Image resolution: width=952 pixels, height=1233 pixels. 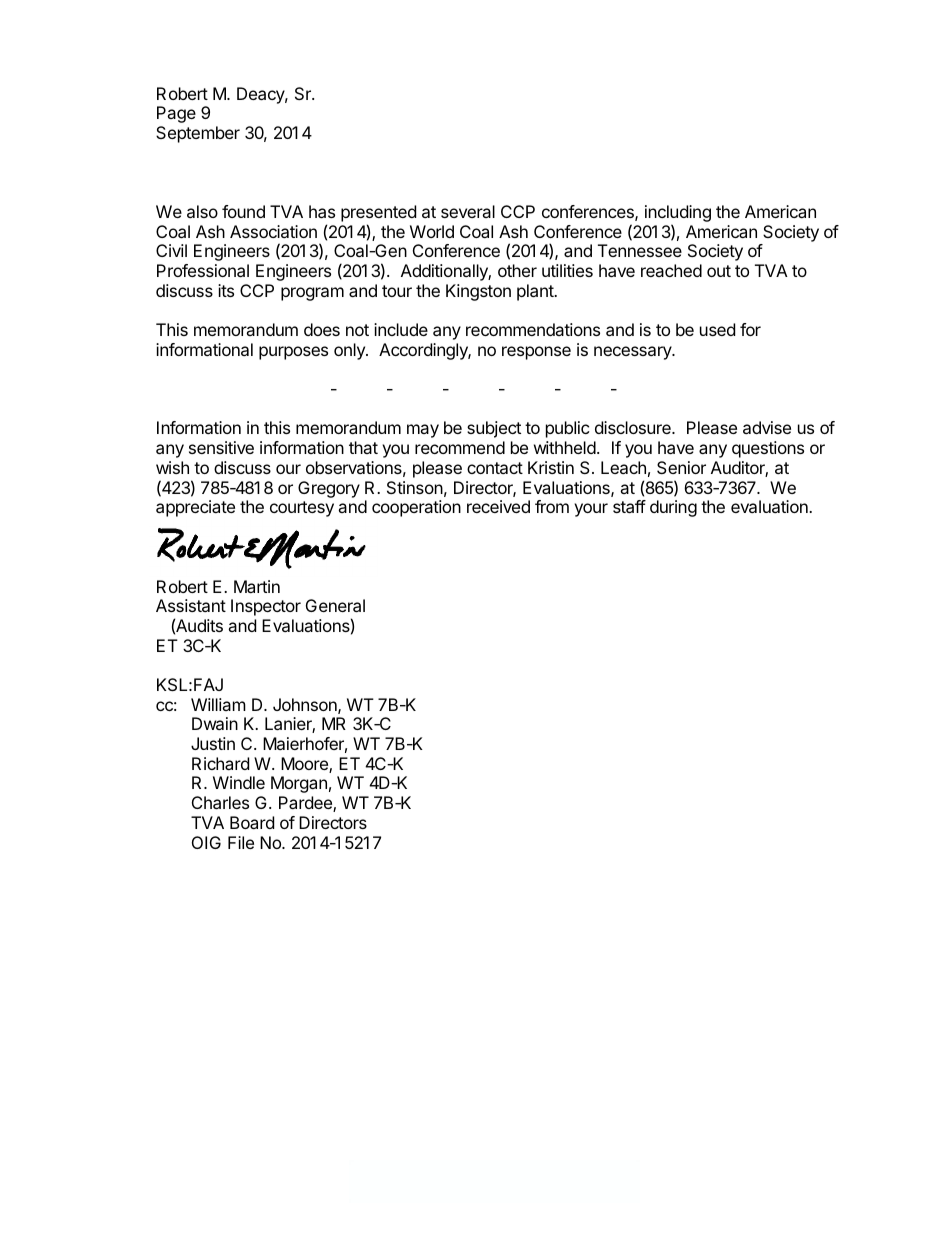 I want to click on contact, so click(x=495, y=468).
